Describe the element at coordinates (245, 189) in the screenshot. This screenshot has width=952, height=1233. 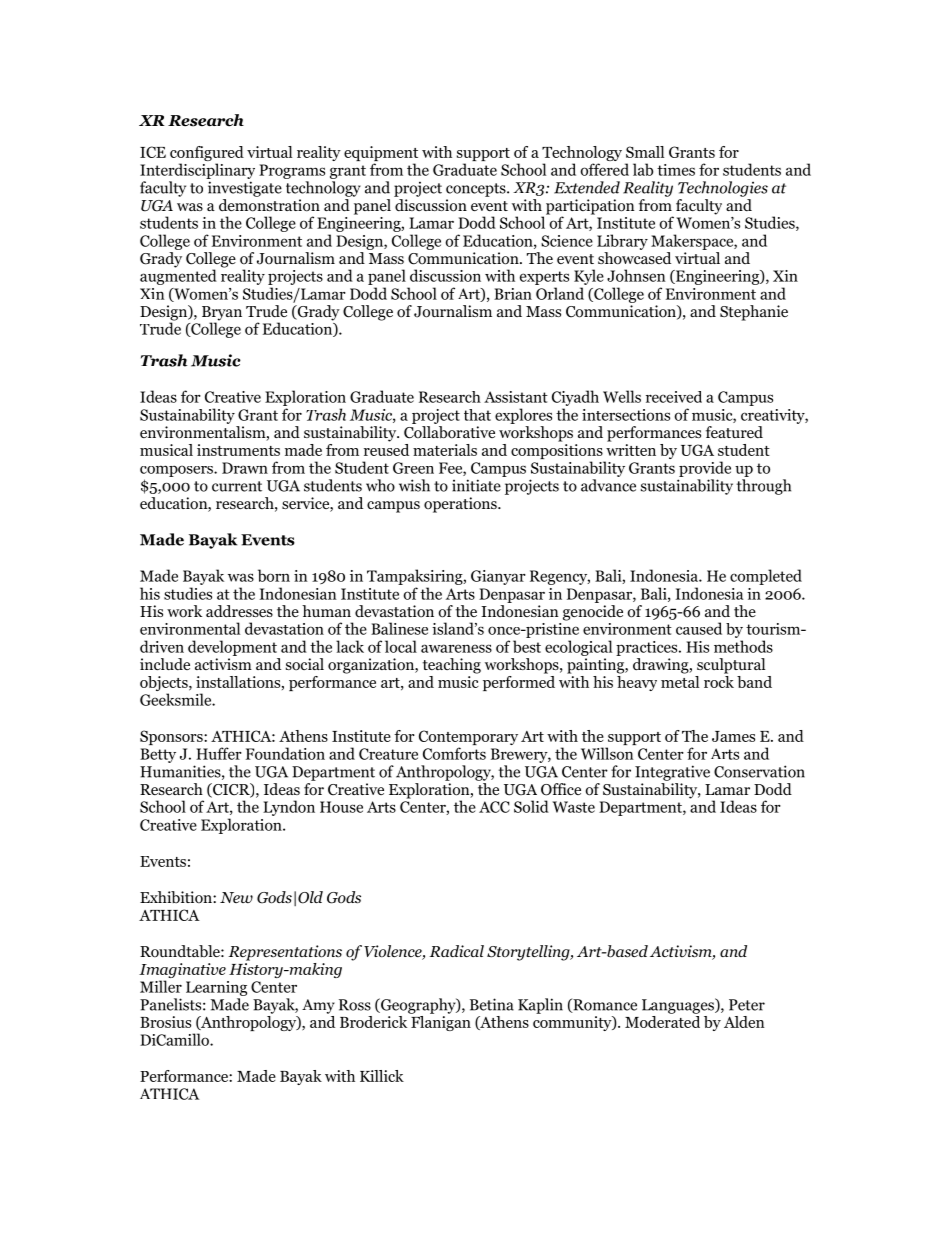
I see `investigate` at that location.
